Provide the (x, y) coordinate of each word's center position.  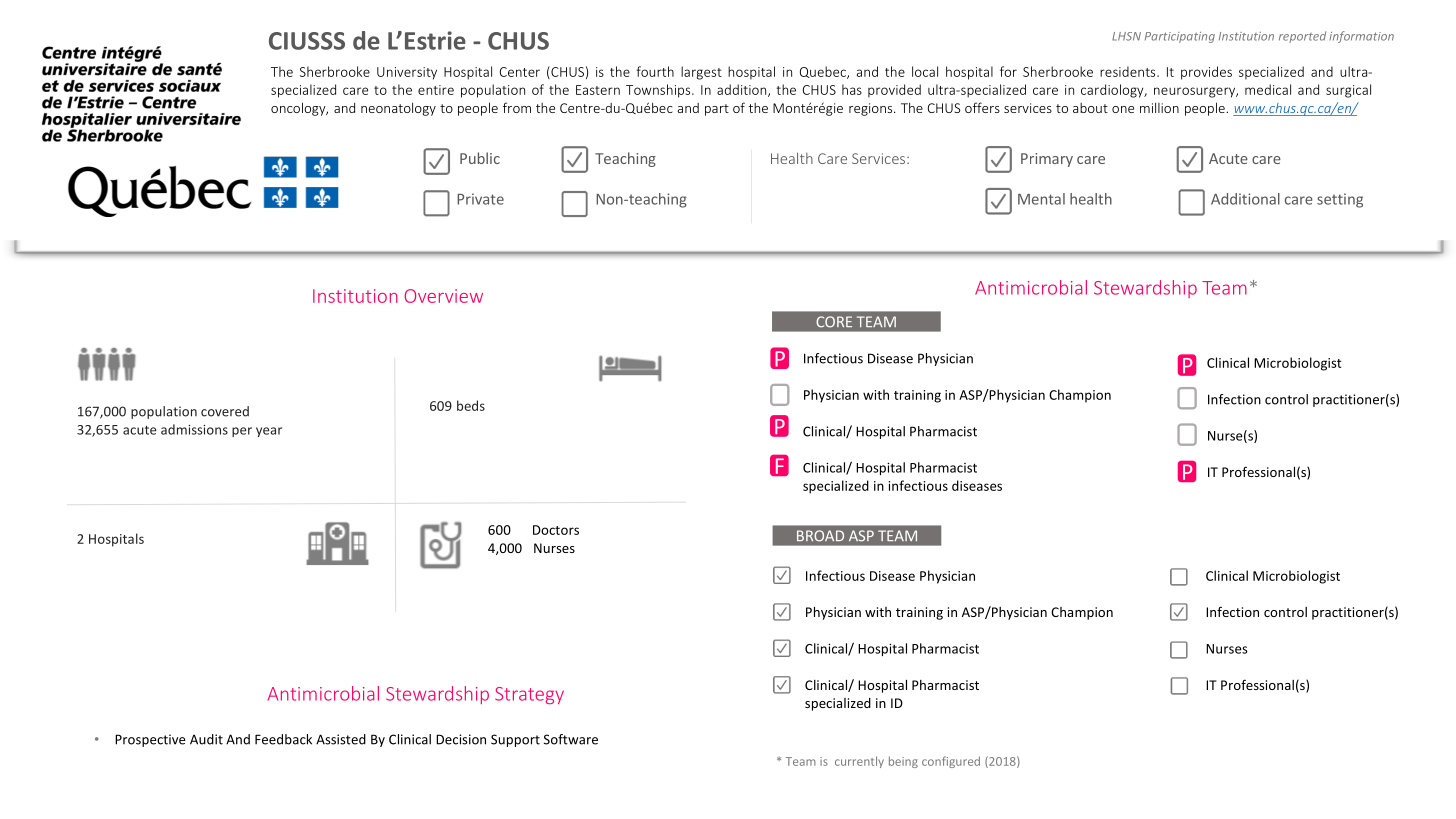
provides (1206, 73)
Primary (1047, 160)
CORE (834, 322)
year (269, 432)
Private (480, 199)
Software (571, 739)
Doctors (556, 530)
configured (951, 762)
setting (1340, 200)
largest (701, 73)
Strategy (529, 695)
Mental (1041, 199)
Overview (444, 296)
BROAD (820, 536)
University (407, 73)
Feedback (283, 739)
